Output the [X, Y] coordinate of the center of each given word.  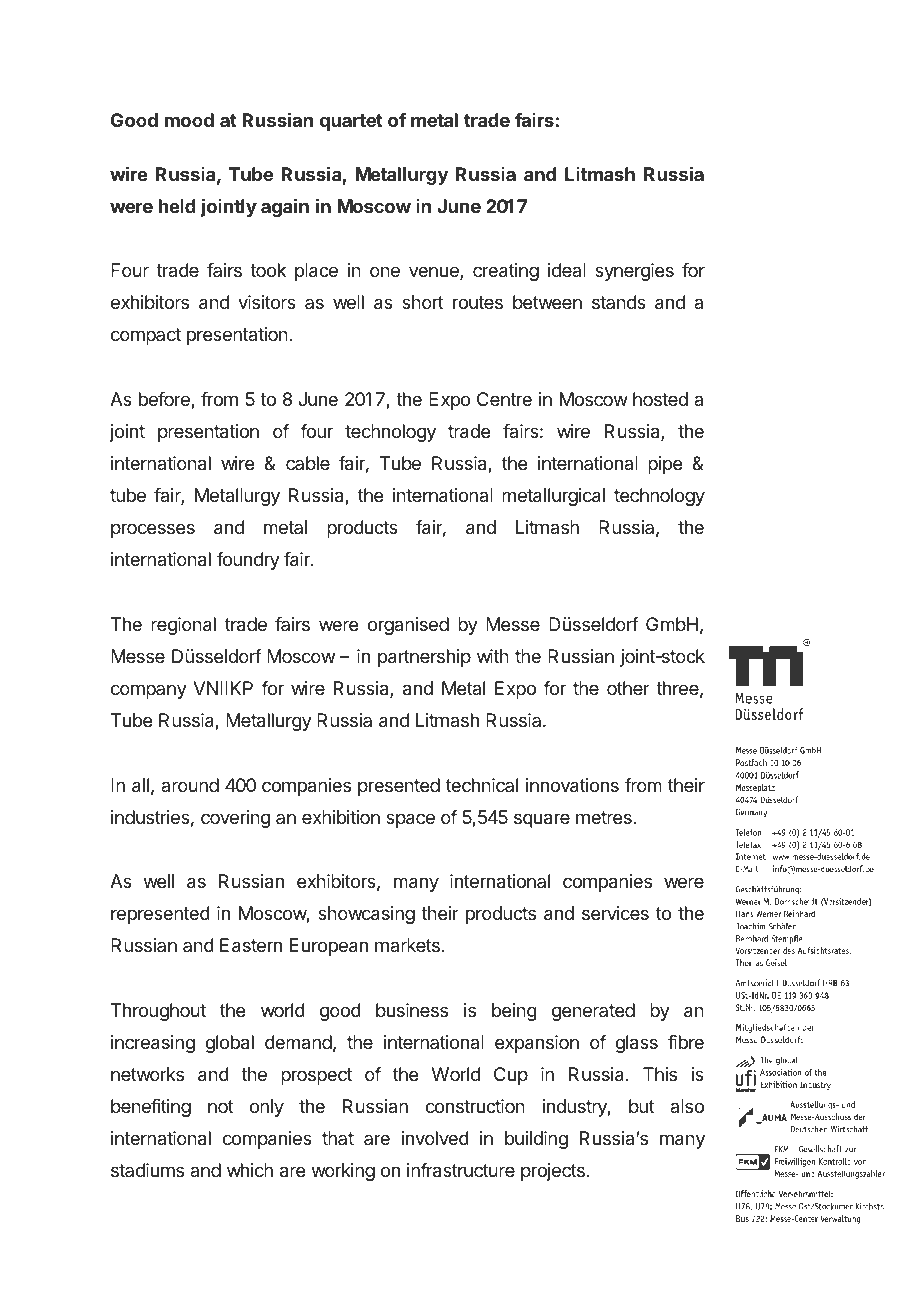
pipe [665, 465]
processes [153, 530]
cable [308, 463]
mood [189, 120]
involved [435, 1138]
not [221, 1106]
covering [235, 819]
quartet [351, 122]
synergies [634, 272]
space [410, 820]
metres [605, 817]
